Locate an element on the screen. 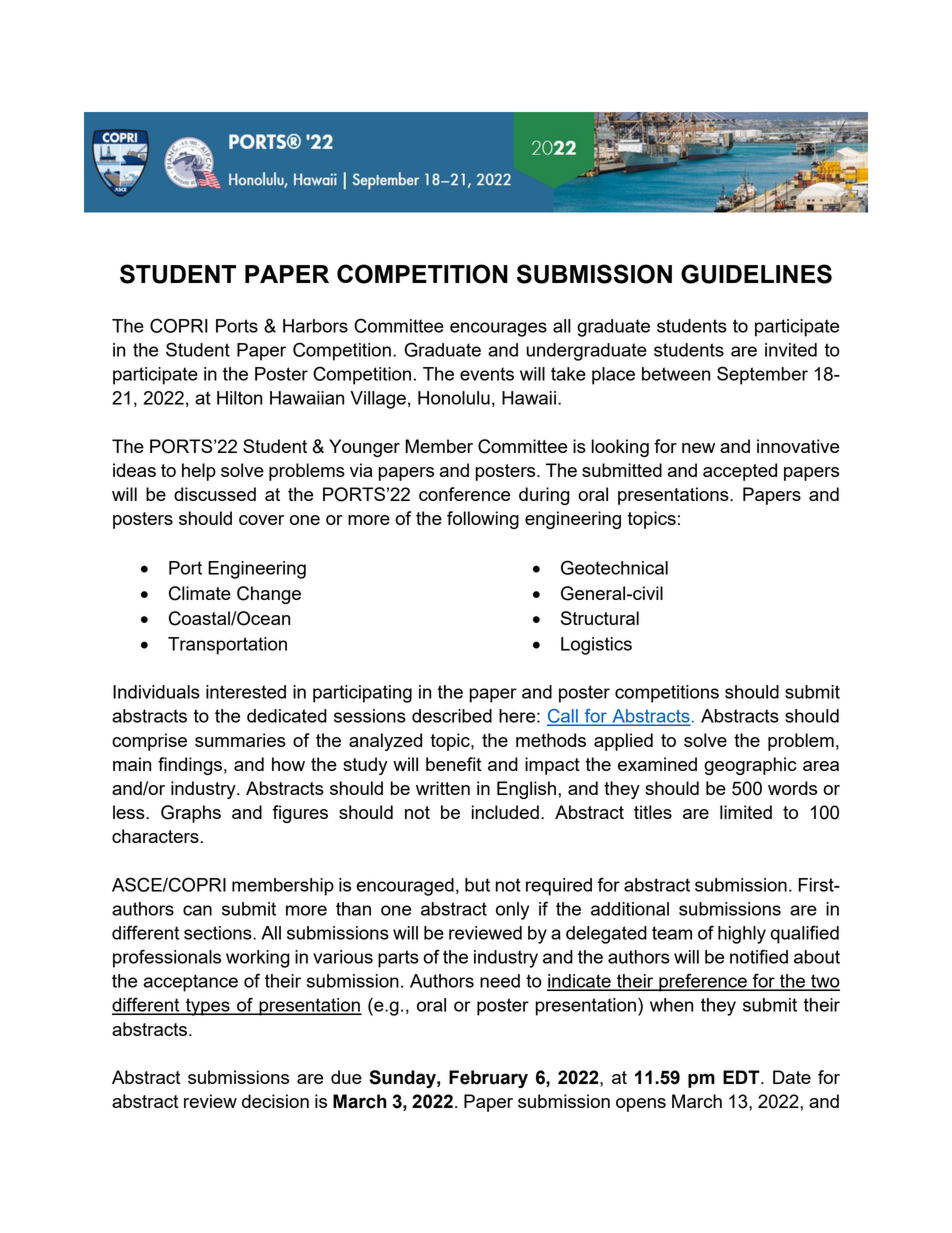 The height and width of the screenshot is (1233, 952). GUIDELINES is located at coordinates (756, 274).
